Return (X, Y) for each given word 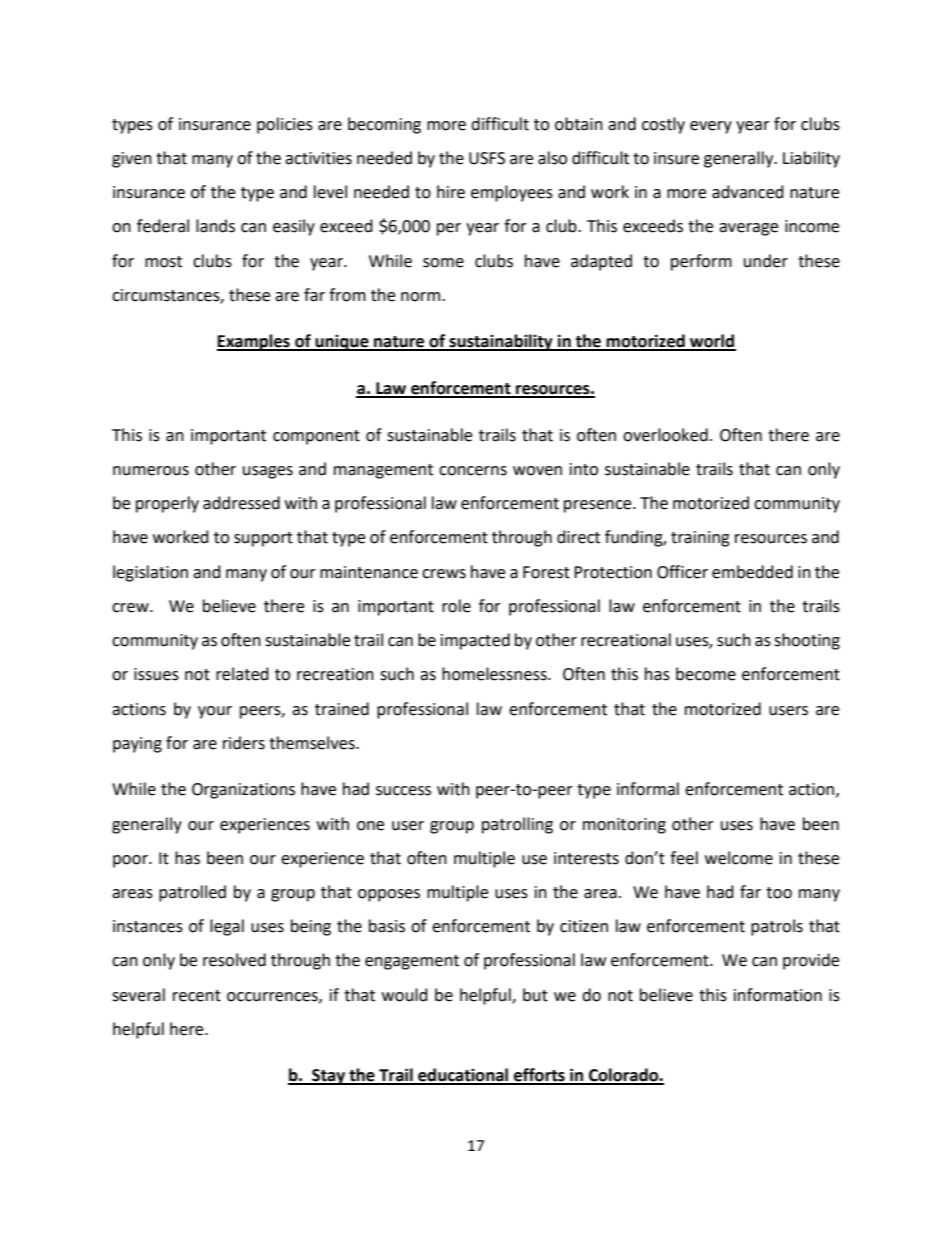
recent (197, 996)
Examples (254, 342)
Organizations (243, 791)
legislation (150, 573)
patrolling (517, 825)
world (712, 342)
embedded (752, 572)
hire (451, 192)
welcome (739, 858)
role (456, 606)
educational (463, 1076)
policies (285, 125)
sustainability (501, 342)
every (711, 127)
